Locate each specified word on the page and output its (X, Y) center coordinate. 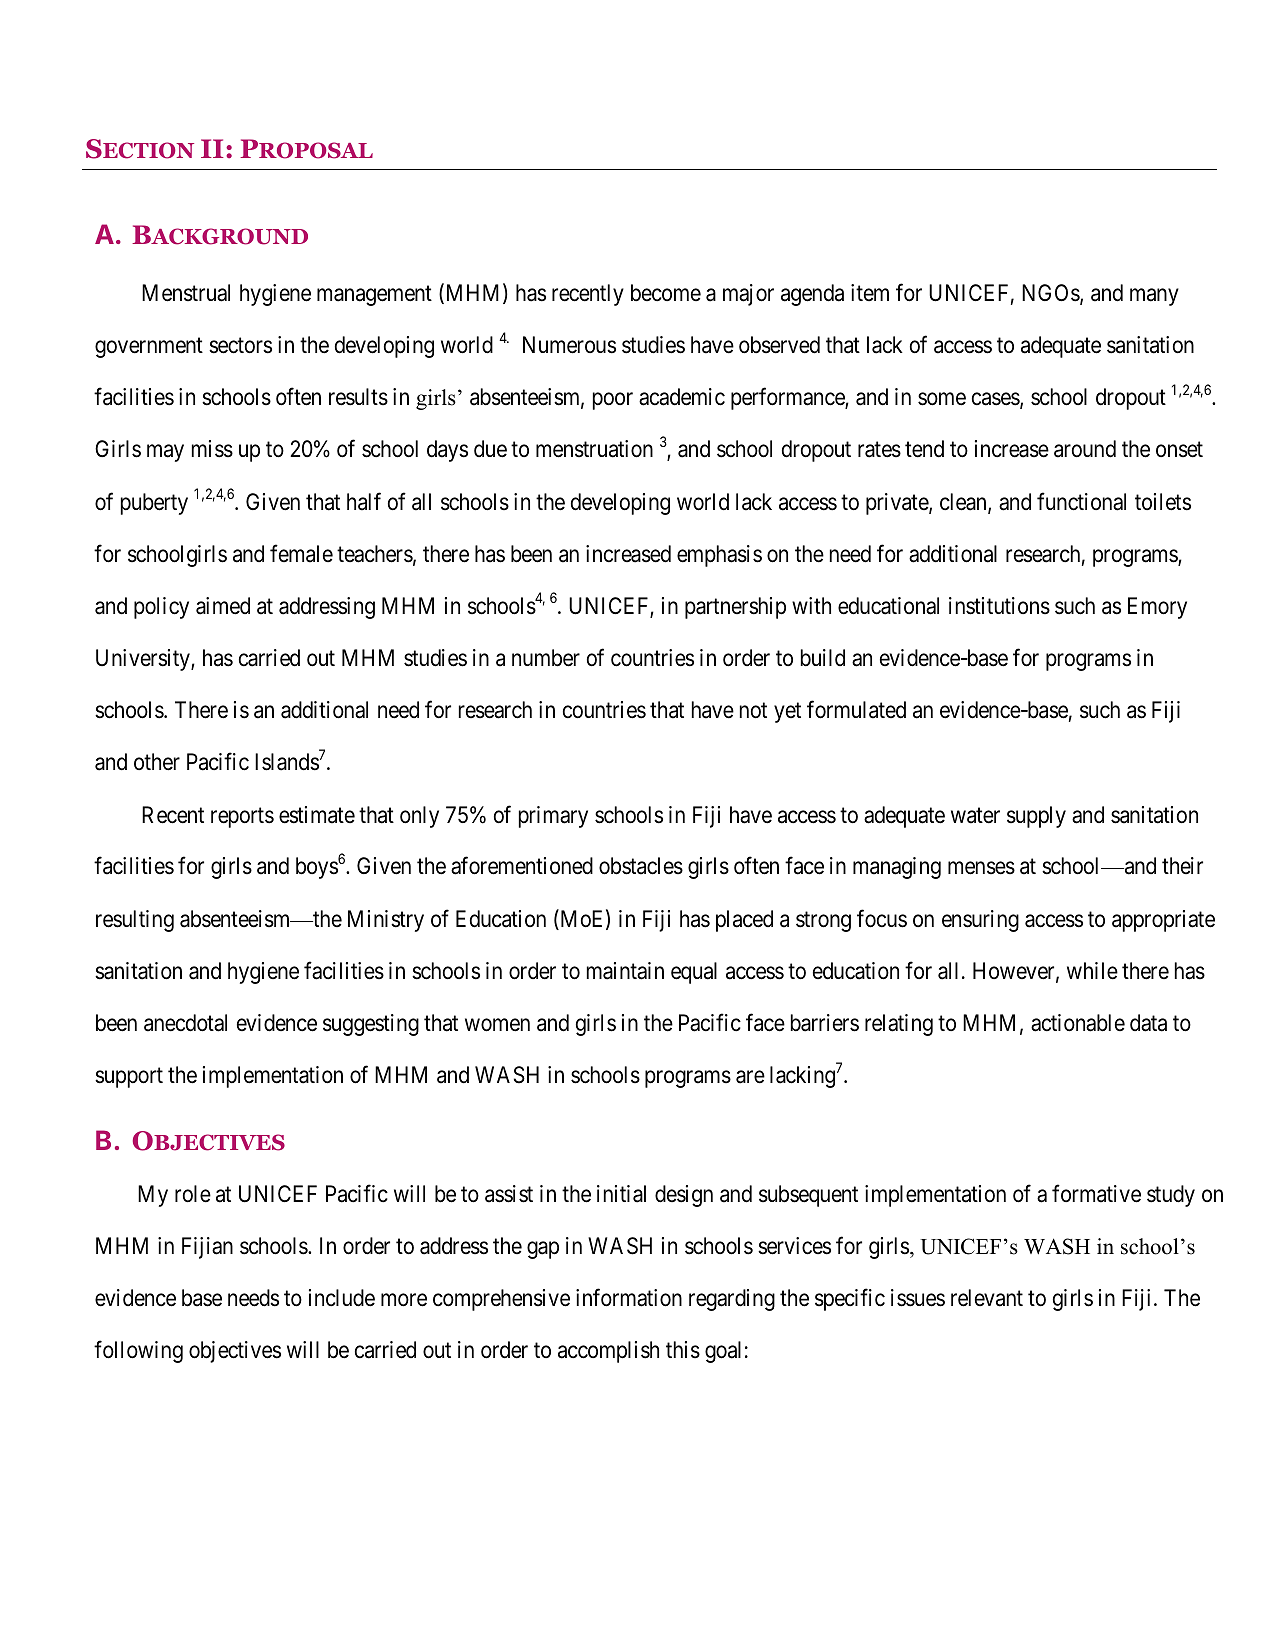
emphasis (719, 556)
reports (242, 817)
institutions (999, 606)
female (301, 553)
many (1154, 297)
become (666, 293)
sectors (240, 346)
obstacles (641, 866)
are (750, 1077)
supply (1036, 817)
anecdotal (185, 1023)
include (342, 1298)
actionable (1078, 1023)
